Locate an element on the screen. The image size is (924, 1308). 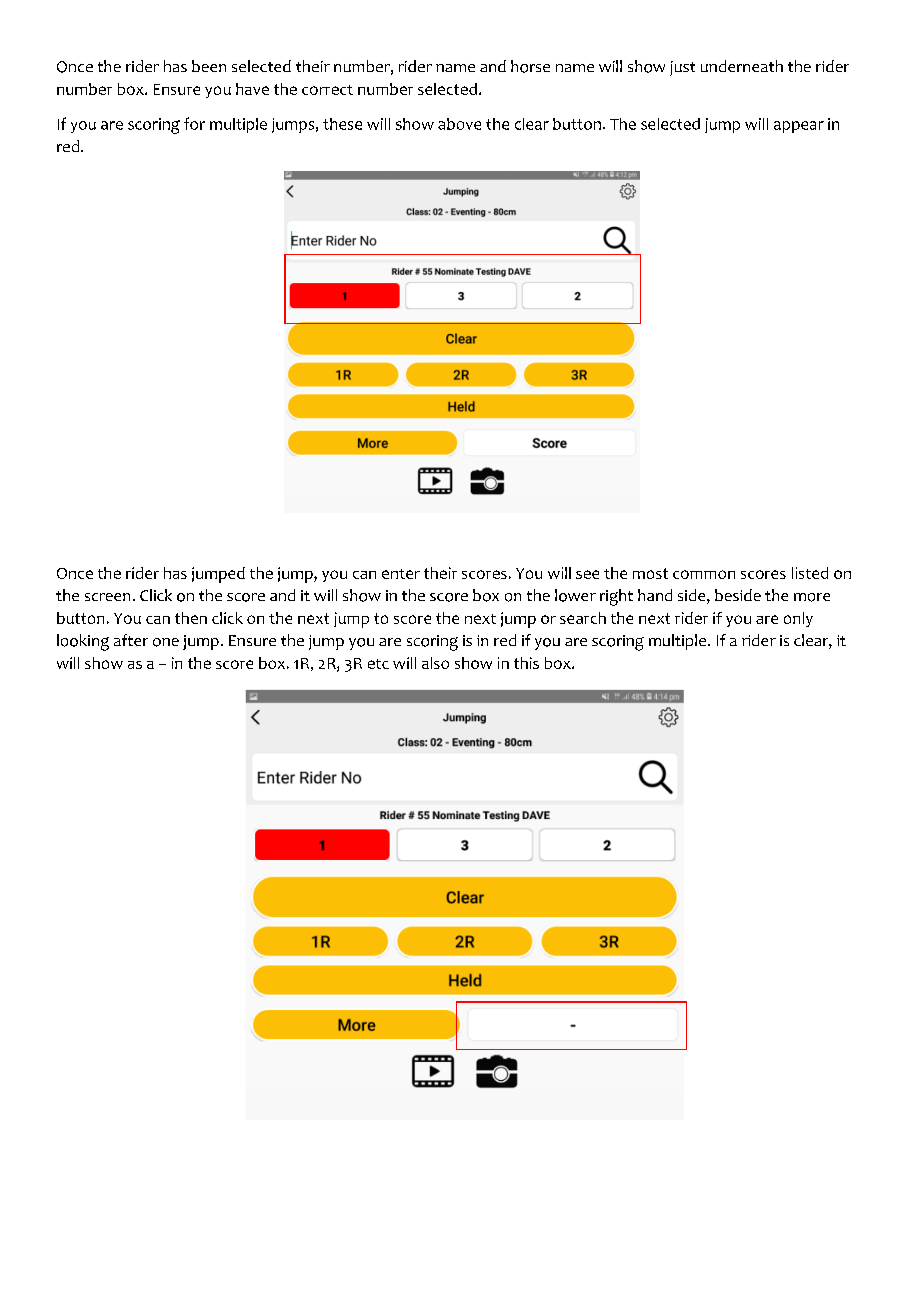
enter is located at coordinates (401, 574).
